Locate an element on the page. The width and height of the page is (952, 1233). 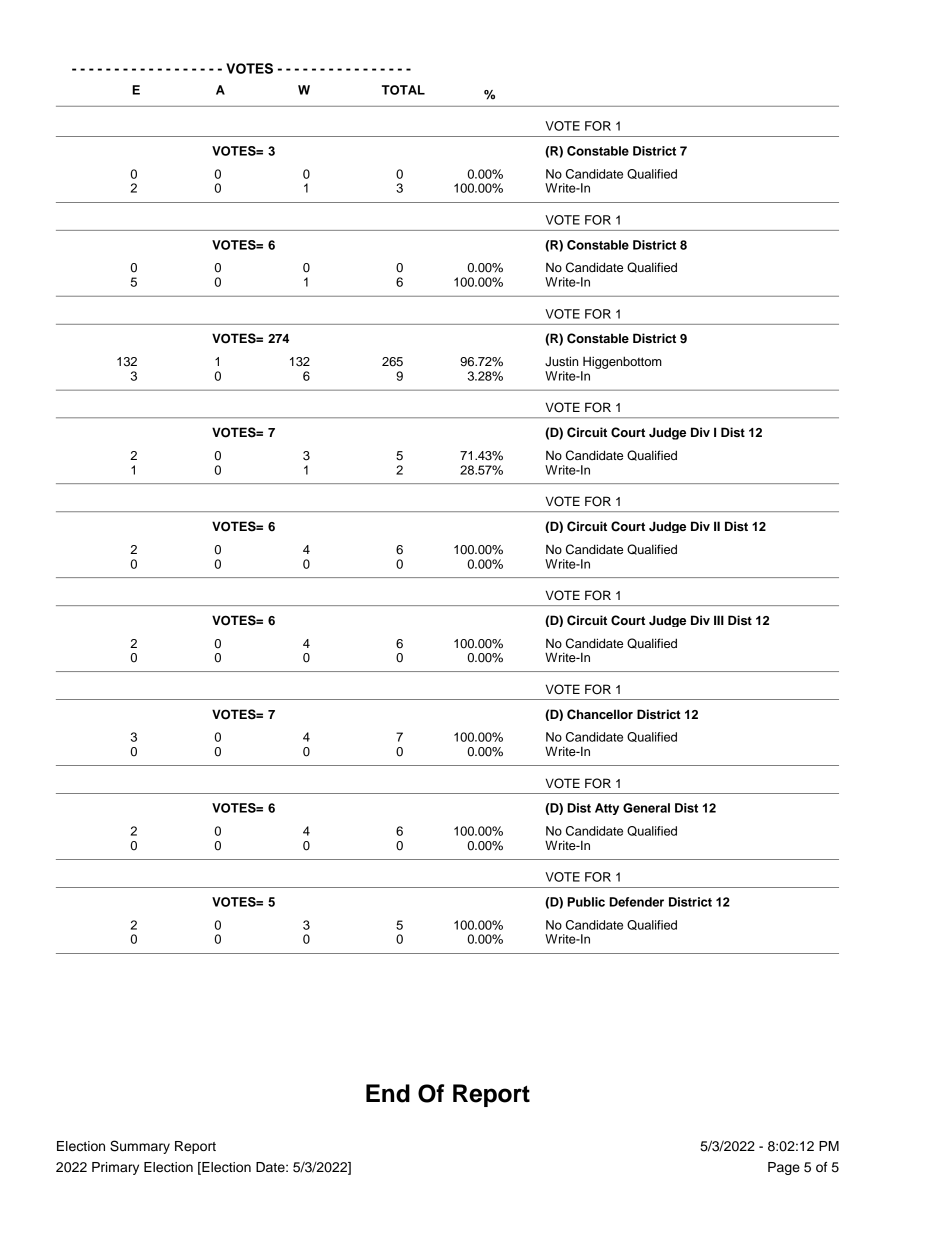
Defender is located at coordinates (636, 902).
